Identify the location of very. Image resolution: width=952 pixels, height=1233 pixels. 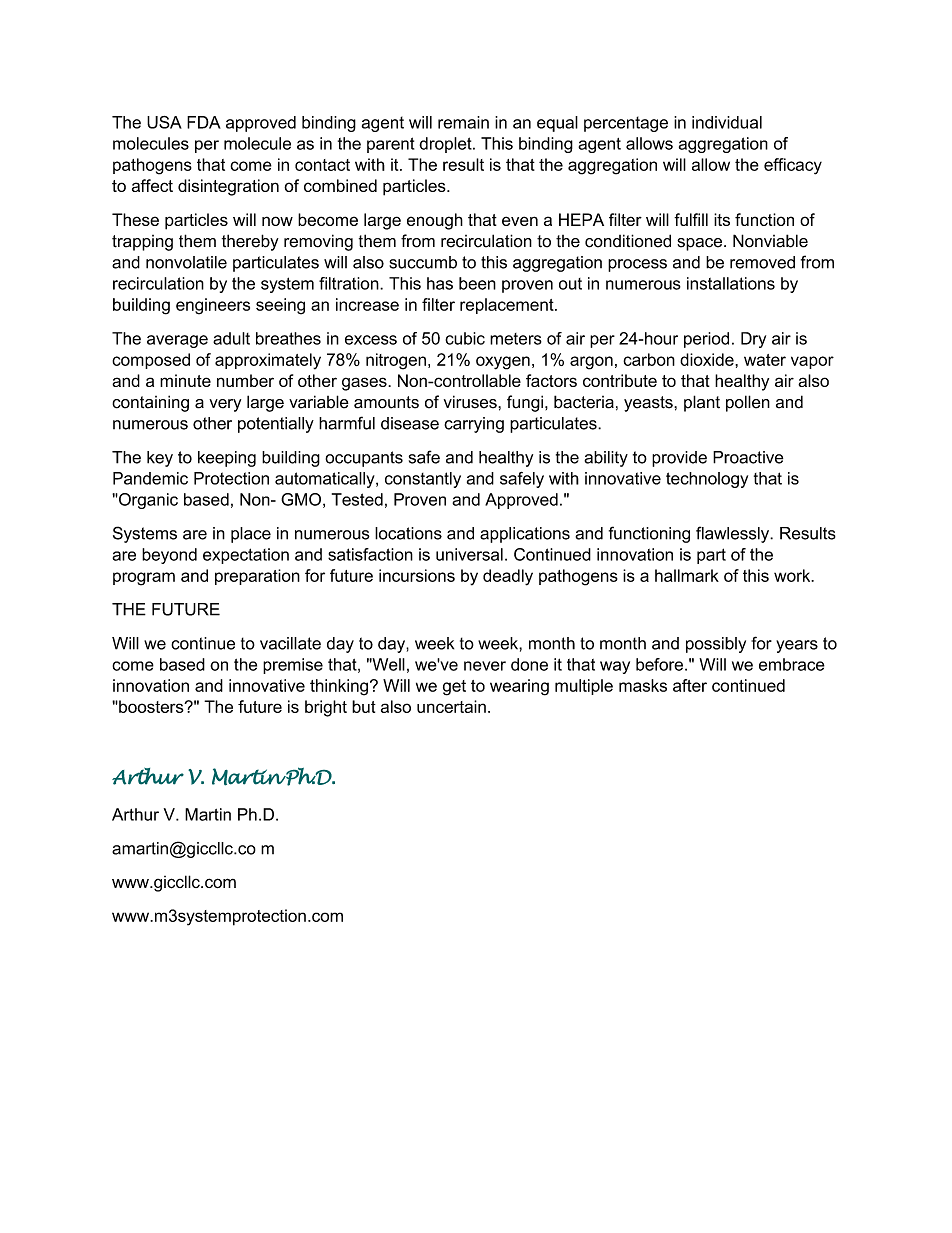
(225, 405).
